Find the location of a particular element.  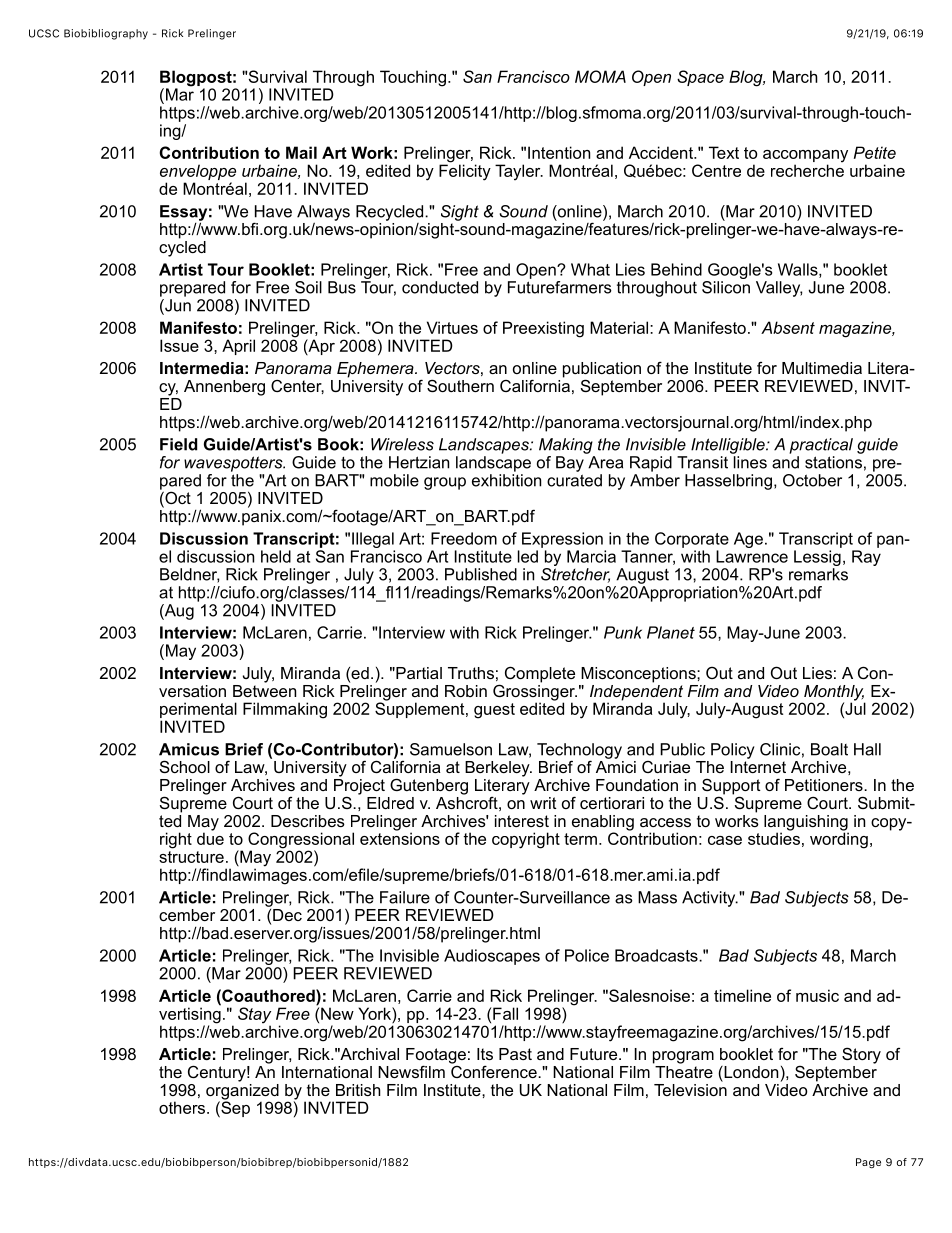

held is located at coordinates (276, 556).
